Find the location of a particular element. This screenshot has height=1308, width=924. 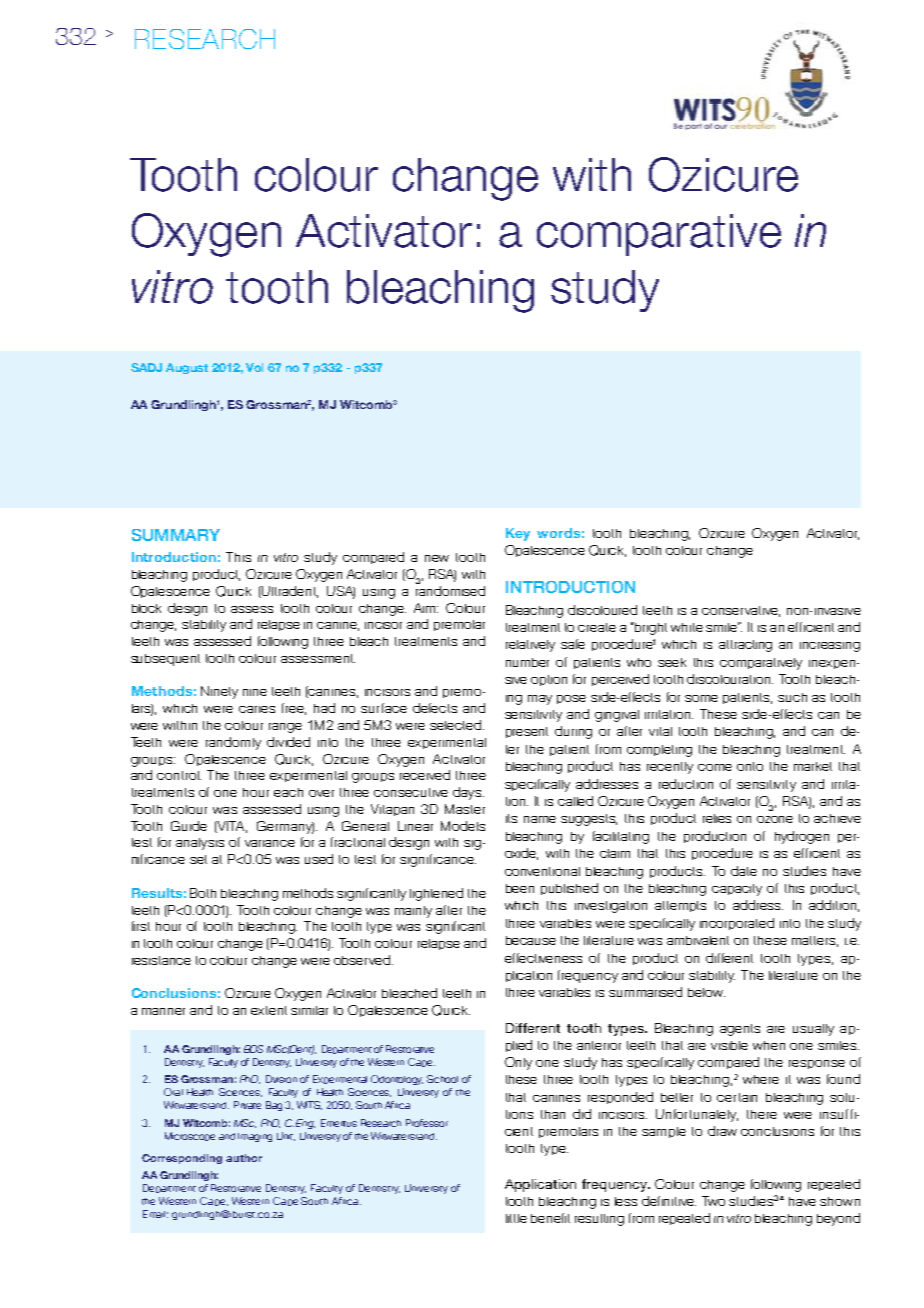

Key is located at coordinates (518, 534).
